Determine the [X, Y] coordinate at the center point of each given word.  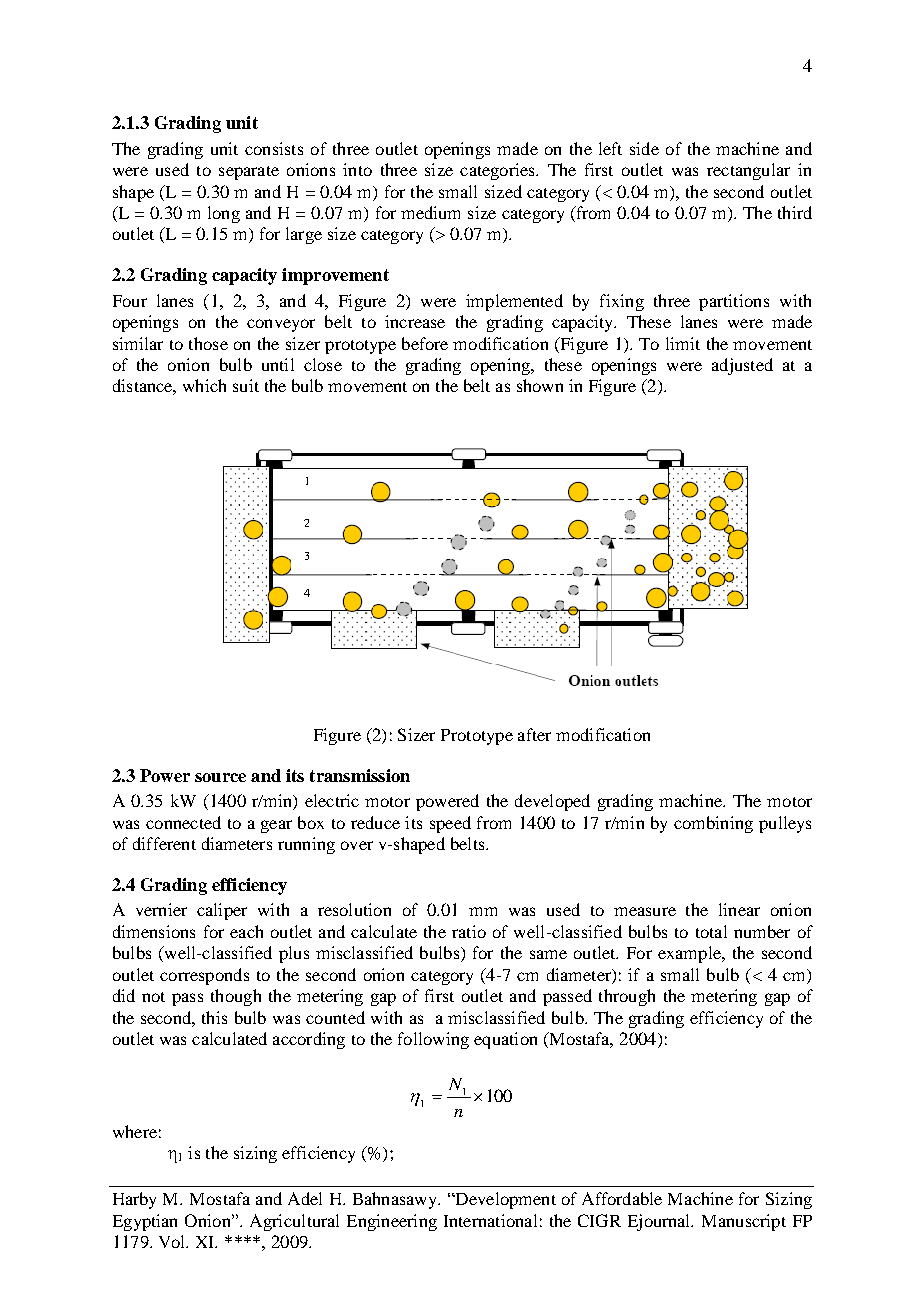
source [220, 777]
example [690, 954]
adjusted [742, 366]
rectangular [748, 171]
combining [713, 824]
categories [498, 171]
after [534, 734]
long [224, 214]
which [204, 385]
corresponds [204, 976]
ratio [469, 931]
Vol [173, 1241]
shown [540, 385]
